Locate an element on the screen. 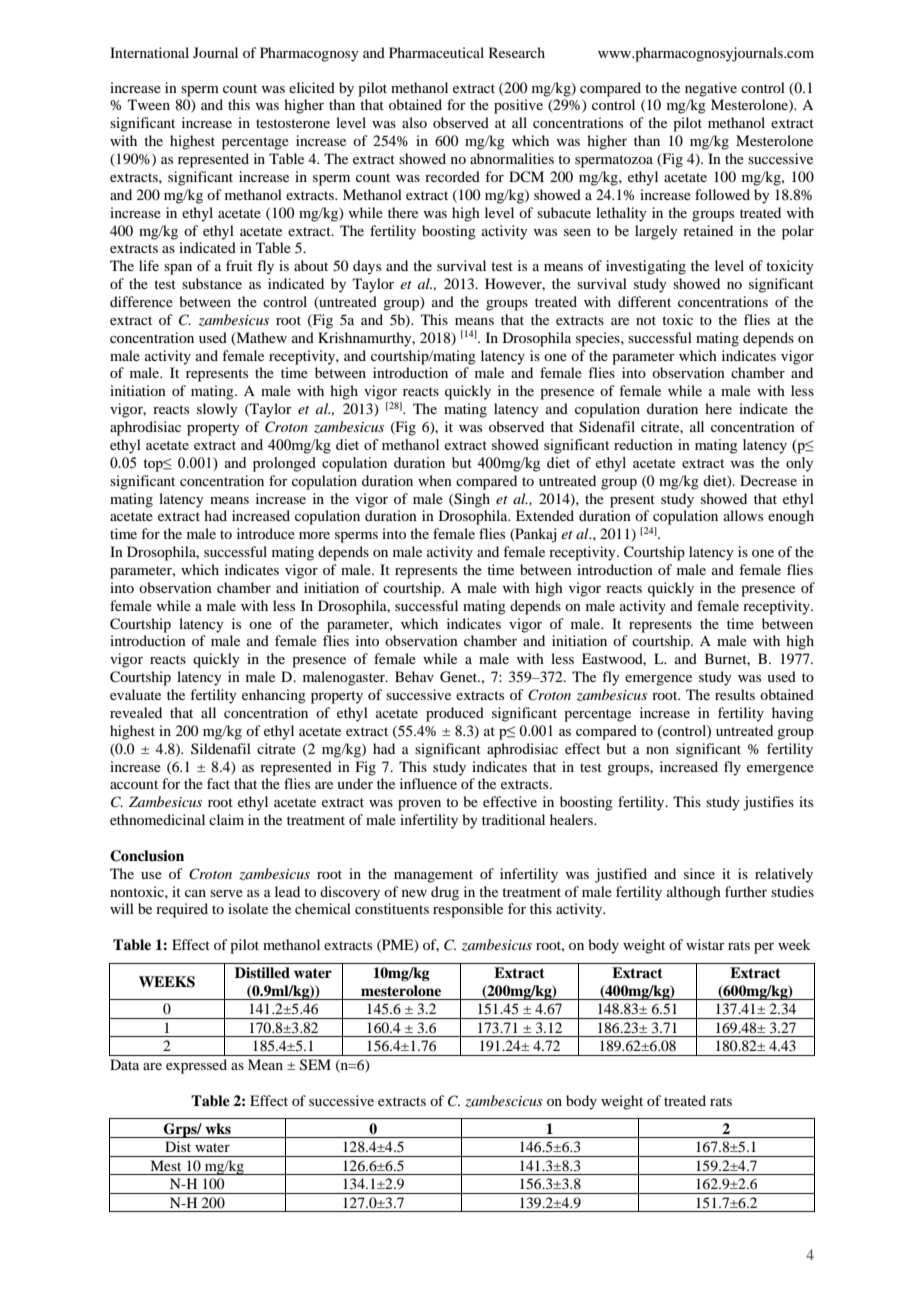 Image resolution: width=924 pixels, height=1308 pixels. SEM is located at coordinates (315, 1065).
